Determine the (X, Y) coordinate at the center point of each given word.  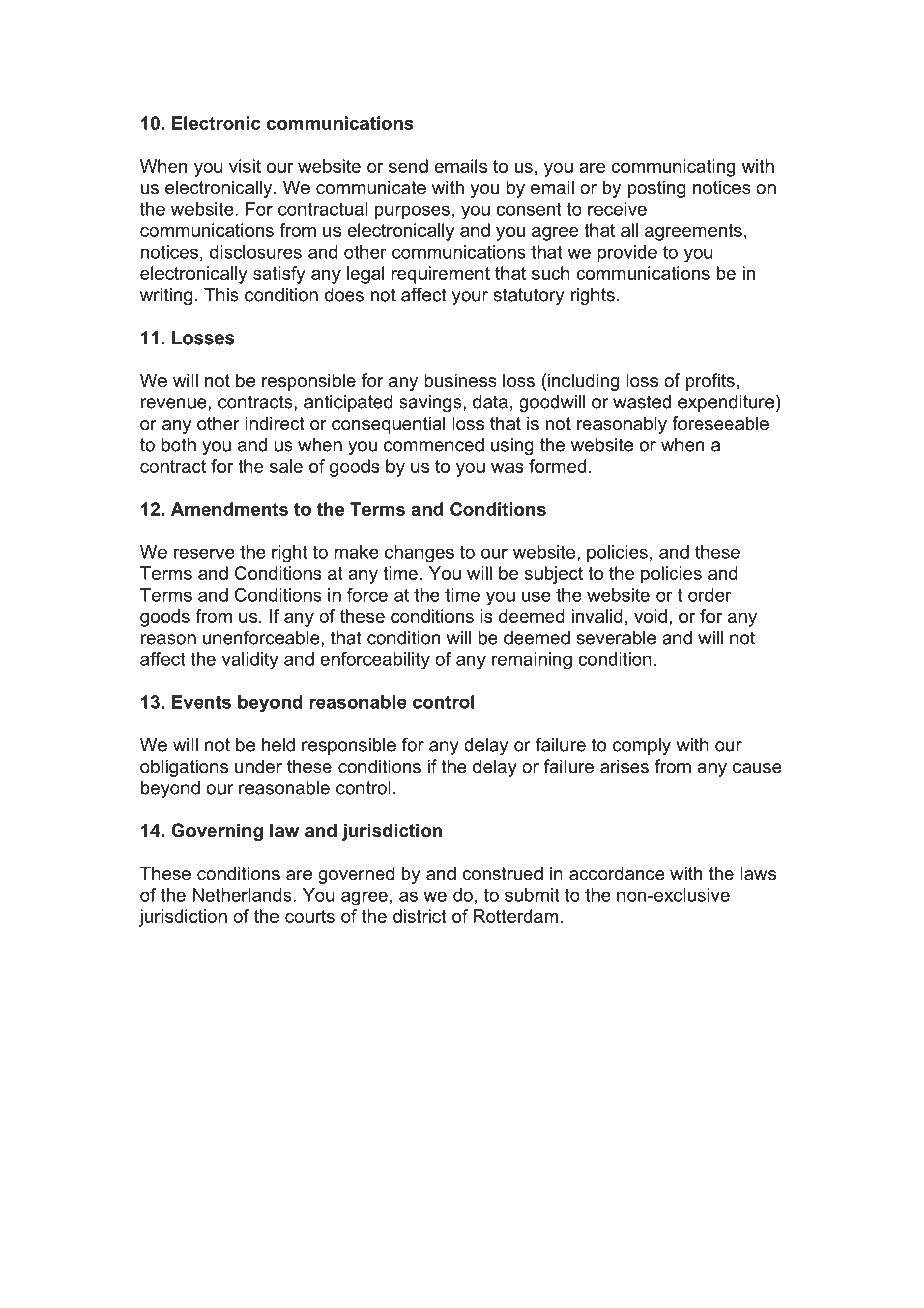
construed (502, 873)
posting (657, 189)
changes (419, 554)
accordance (617, 873)
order (710, 595)
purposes (412, 212)
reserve (204, 553)
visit (245, 166)
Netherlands (243, 895)
